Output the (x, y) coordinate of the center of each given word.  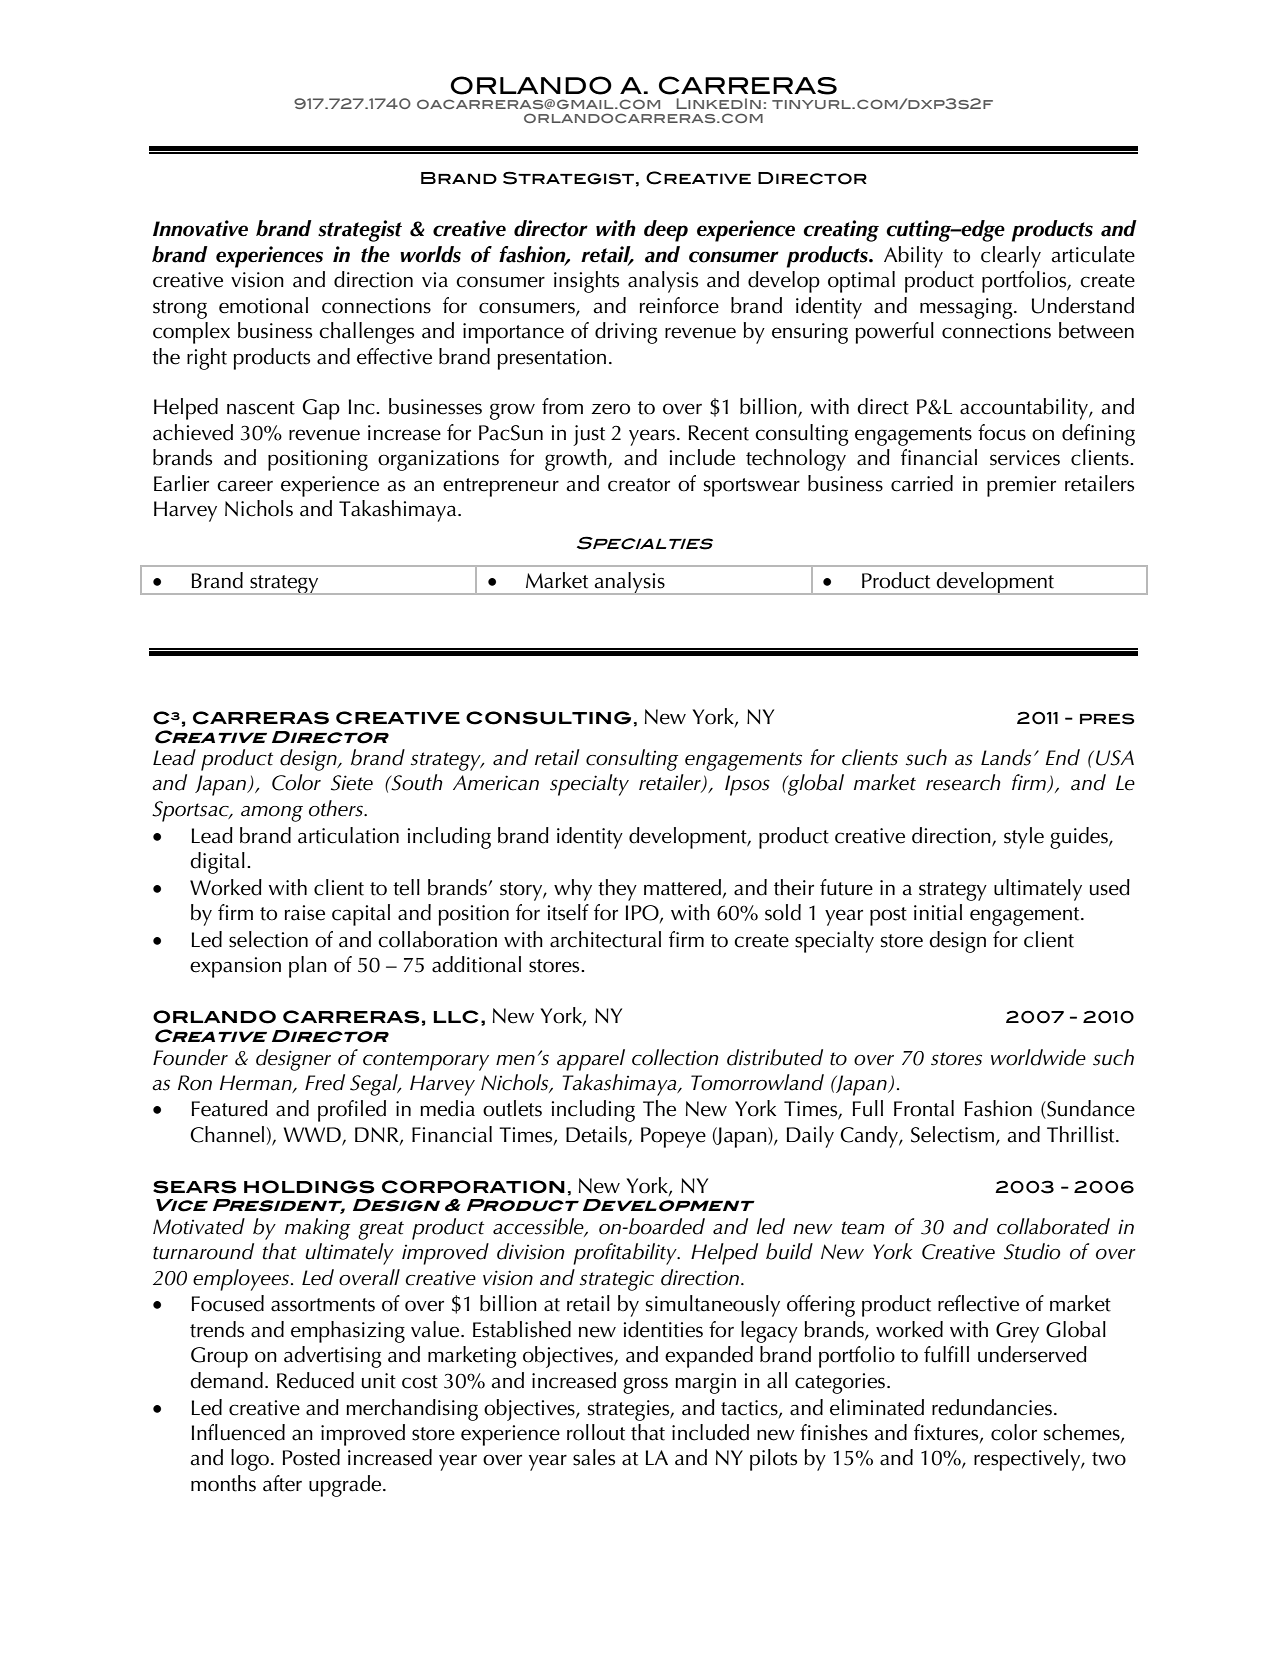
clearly (1011, 257)
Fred (325, 1082)
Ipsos (747, 785)
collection (675, 1057)
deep (666, 231)
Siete (352, 783)
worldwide (1038, 1057)
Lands (1006, 757)
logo (250, 1460)
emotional (263, 305)
